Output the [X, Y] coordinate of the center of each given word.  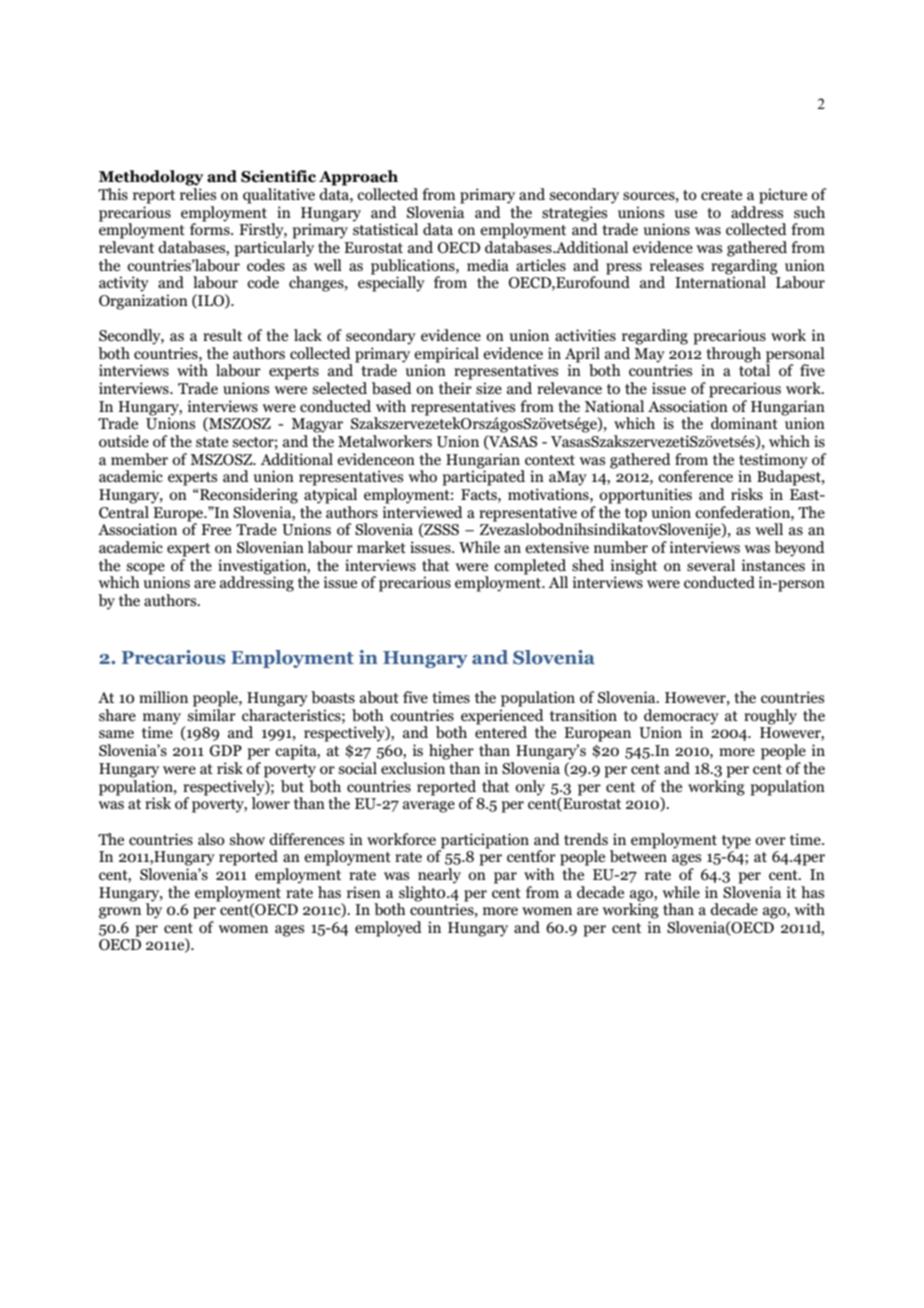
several [711, 565]
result [222, 335]
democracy [681, 718]
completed [530, 568]
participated [484, 477]
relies [198, 194]
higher [451, 752]
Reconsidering [248, 496]
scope [145, 570]
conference [695, 476]
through [733, 355]
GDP [226, 751]
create [721, 195]
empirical [446, 356]
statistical [385, 228]
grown [120, 913]
